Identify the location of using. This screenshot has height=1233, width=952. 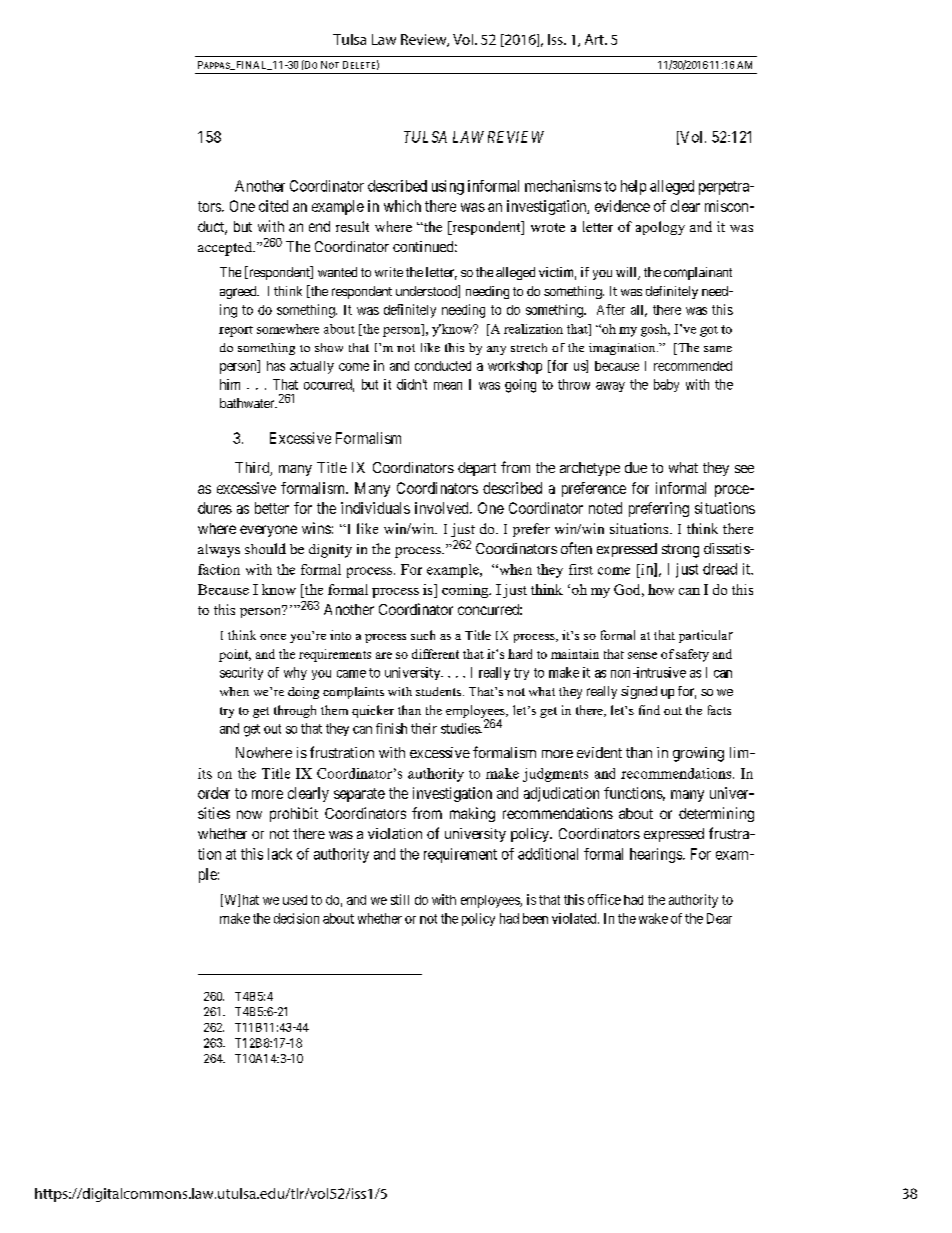
(448, 187).
